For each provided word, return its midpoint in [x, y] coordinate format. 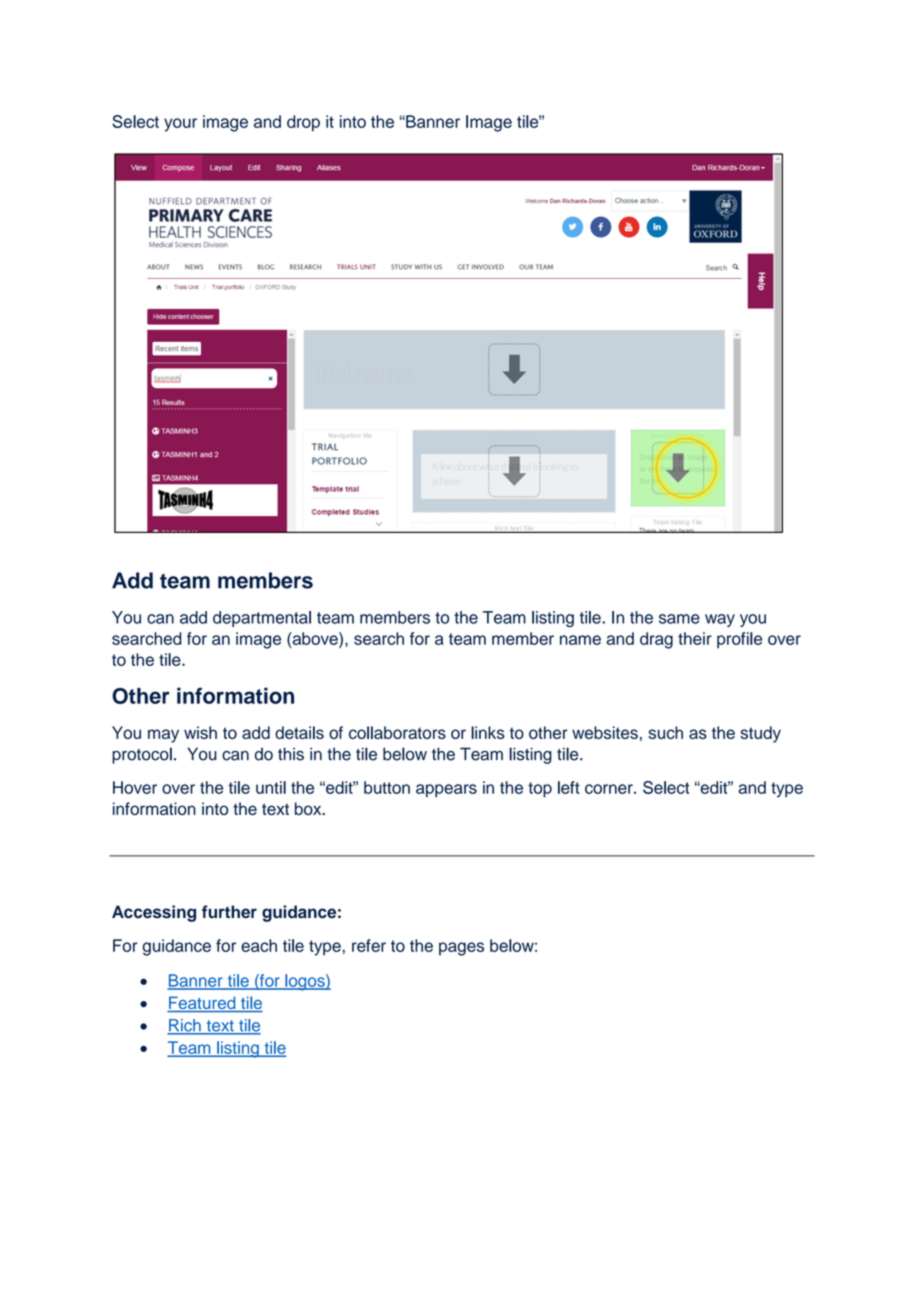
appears [446, 790]
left [569, 787]
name [580, 640]
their [695, 638]
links [488, 732]
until [271, 787]
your [180, 125]
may [163, 736]
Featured [202, 1004]
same [679, 619]
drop [303, 123]
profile [739, 640]
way [720, 620]
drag [656, 640]
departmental [262, 619]
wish [200, 732]
